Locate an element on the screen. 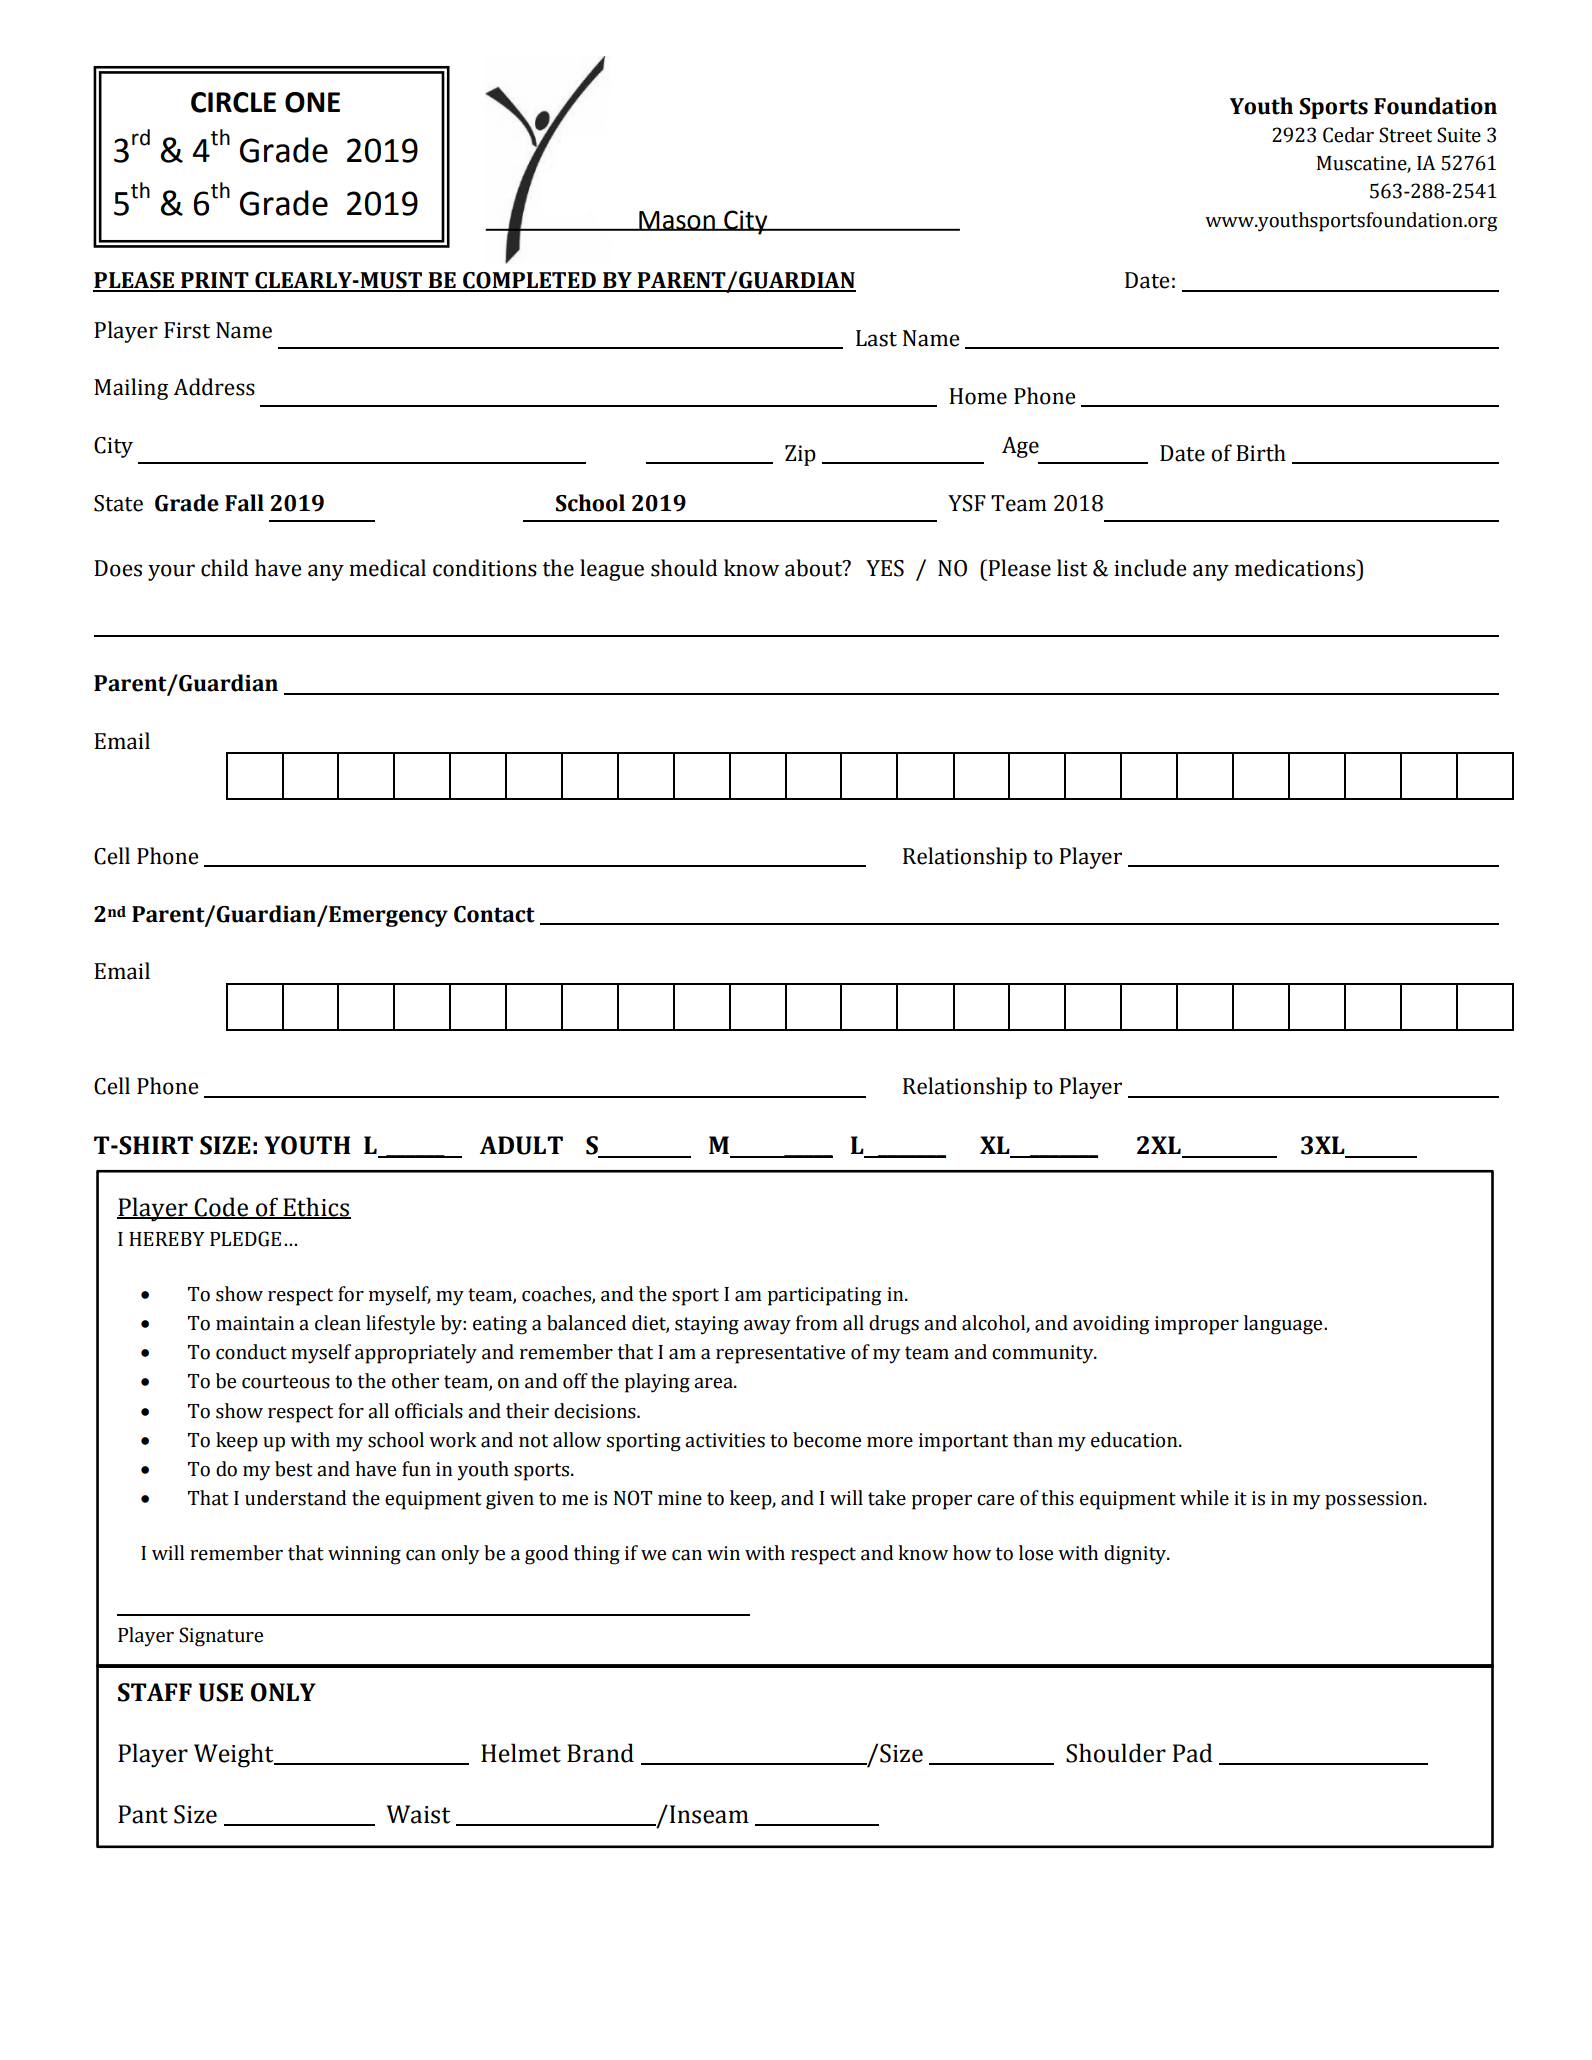  Pad is located at coordinates (1192, 1753).
